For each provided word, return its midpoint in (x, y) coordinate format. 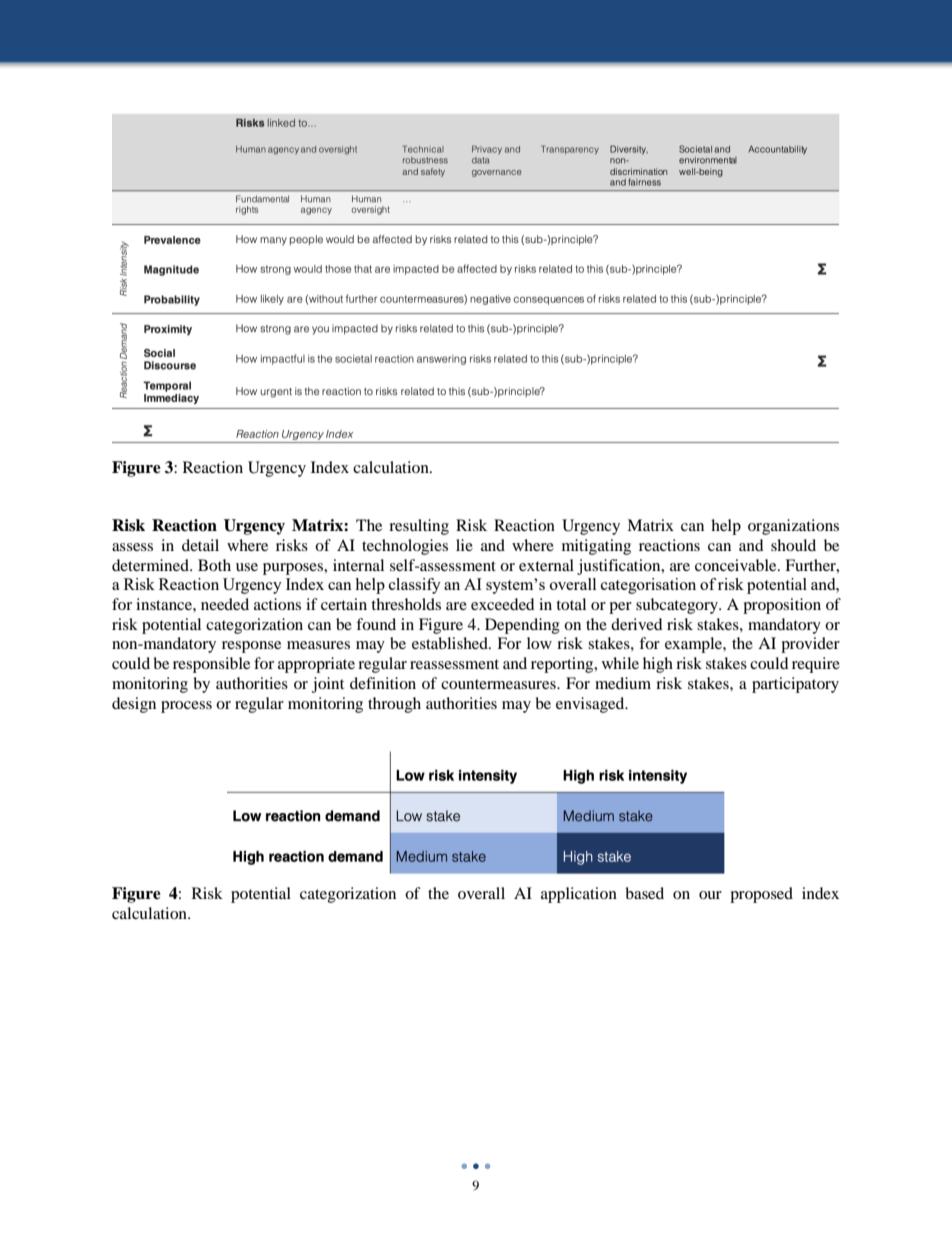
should (793, 545)
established (451, 643)
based (644, 893)
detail (200, 545)
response (251, 647)
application (579, 895)
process (186, 707)
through (394, 705)
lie (464, 545)
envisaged (591, 705)
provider (810, 645)
